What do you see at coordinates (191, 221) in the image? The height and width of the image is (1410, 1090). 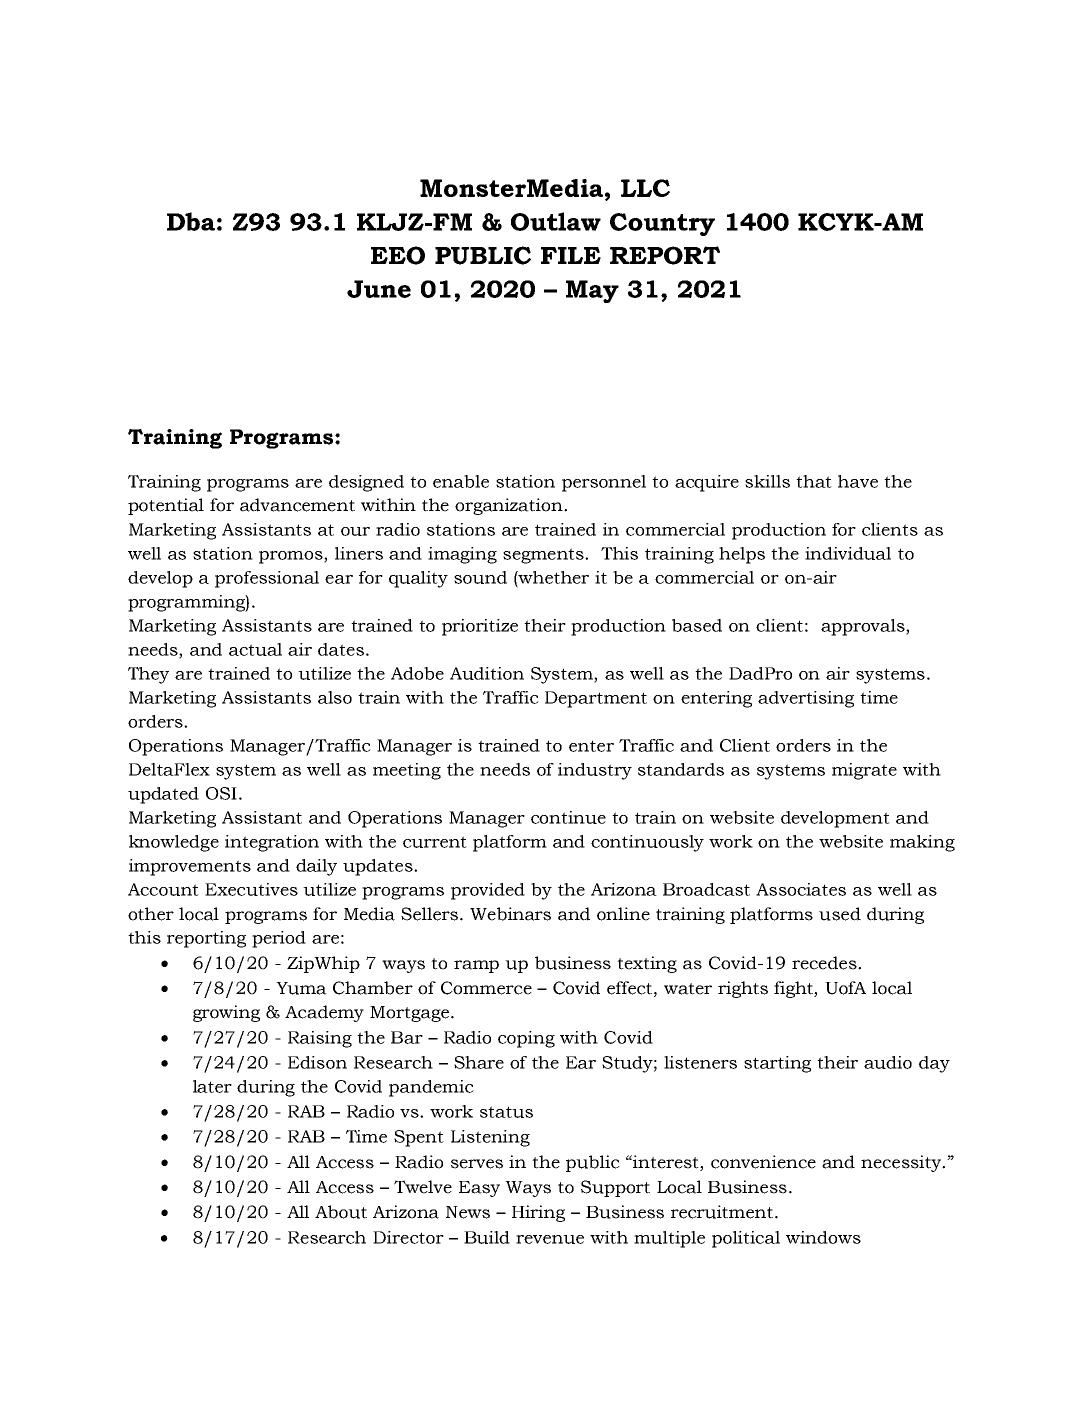 I see `Dba` at bounding box center [191, 221].
